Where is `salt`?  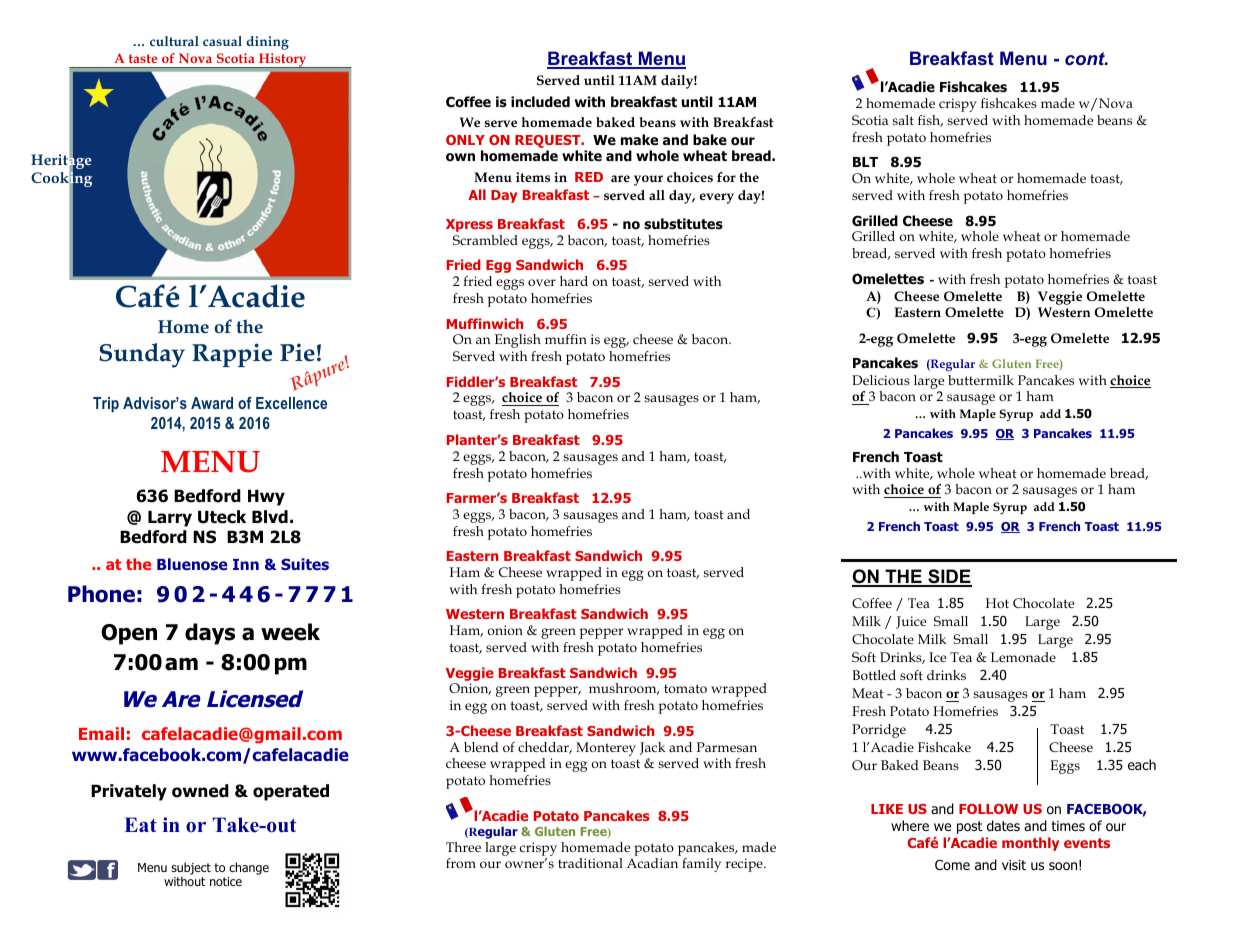
salt is located at coordinates (903, 120).
